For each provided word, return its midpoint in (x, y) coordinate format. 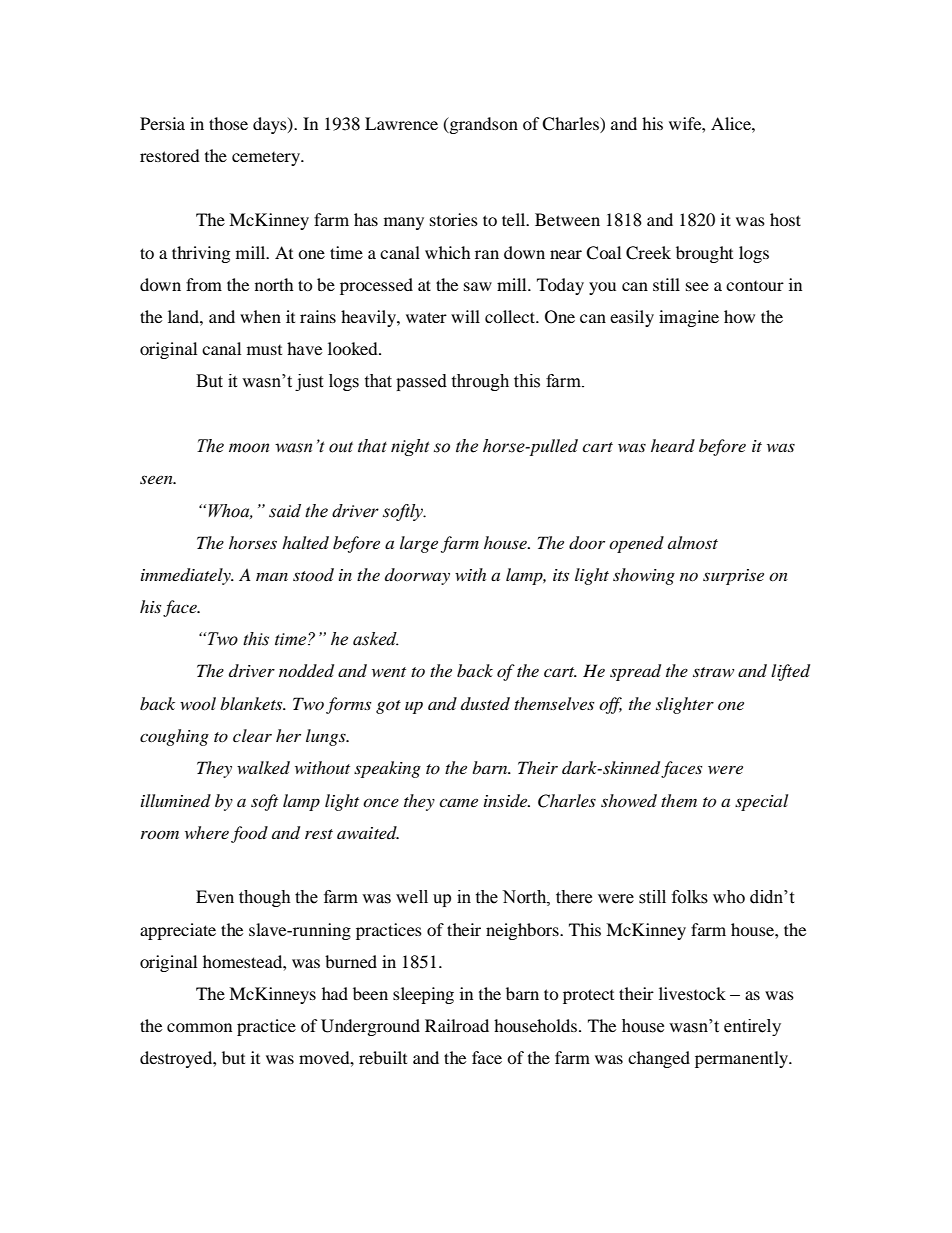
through (480, 382)
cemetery (267, 159)
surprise (733, 577)
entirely (752, 1027)
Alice (732, 123)
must (264, 350)
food (249, 834)
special (761, 802)
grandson (482, 125)
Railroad (457, 1025)
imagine (689, 318)
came (458, 802)
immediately (187, 576)
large (419, 544)
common (199, 1027)
